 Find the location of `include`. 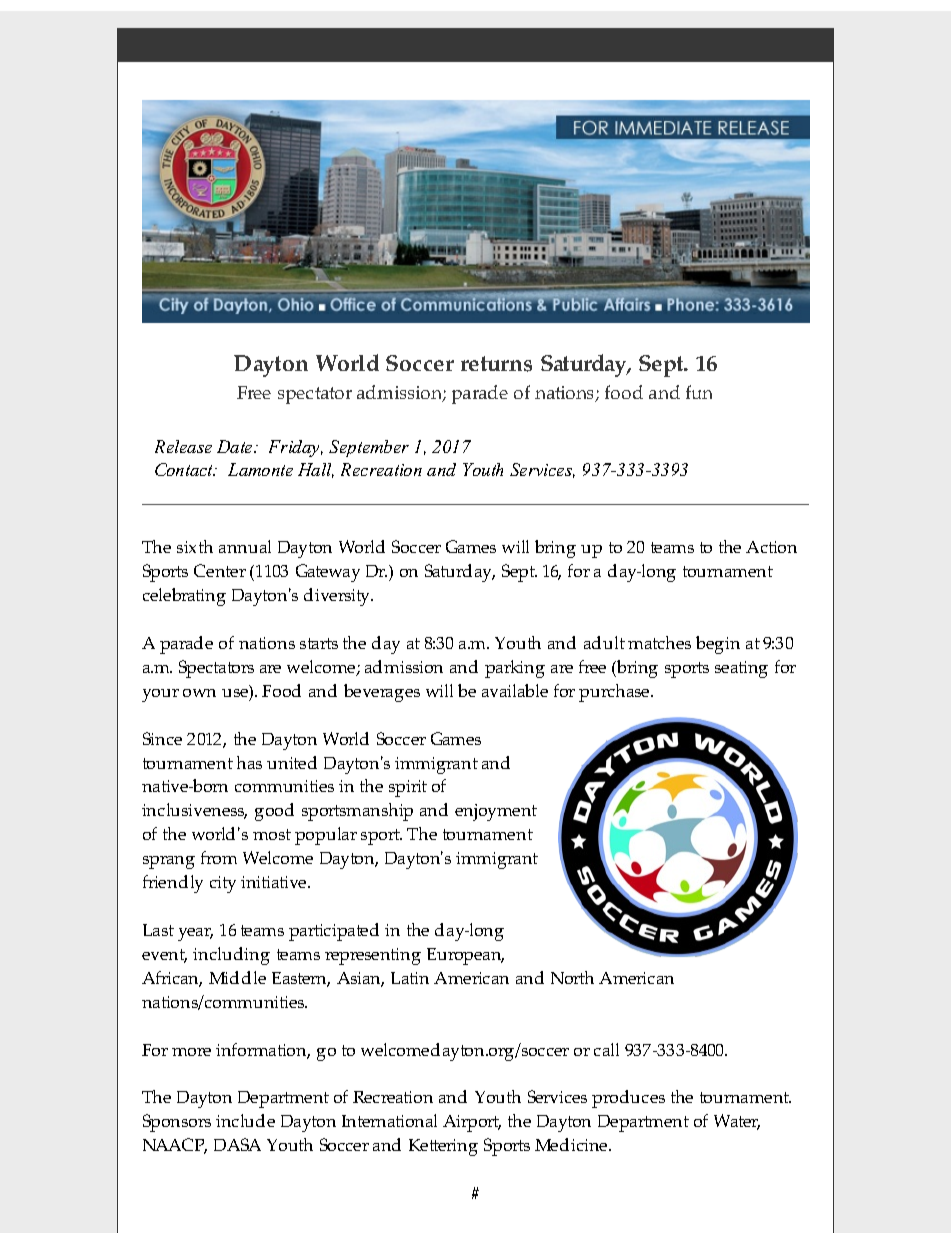

include is located at coordinates (245, 1120).
